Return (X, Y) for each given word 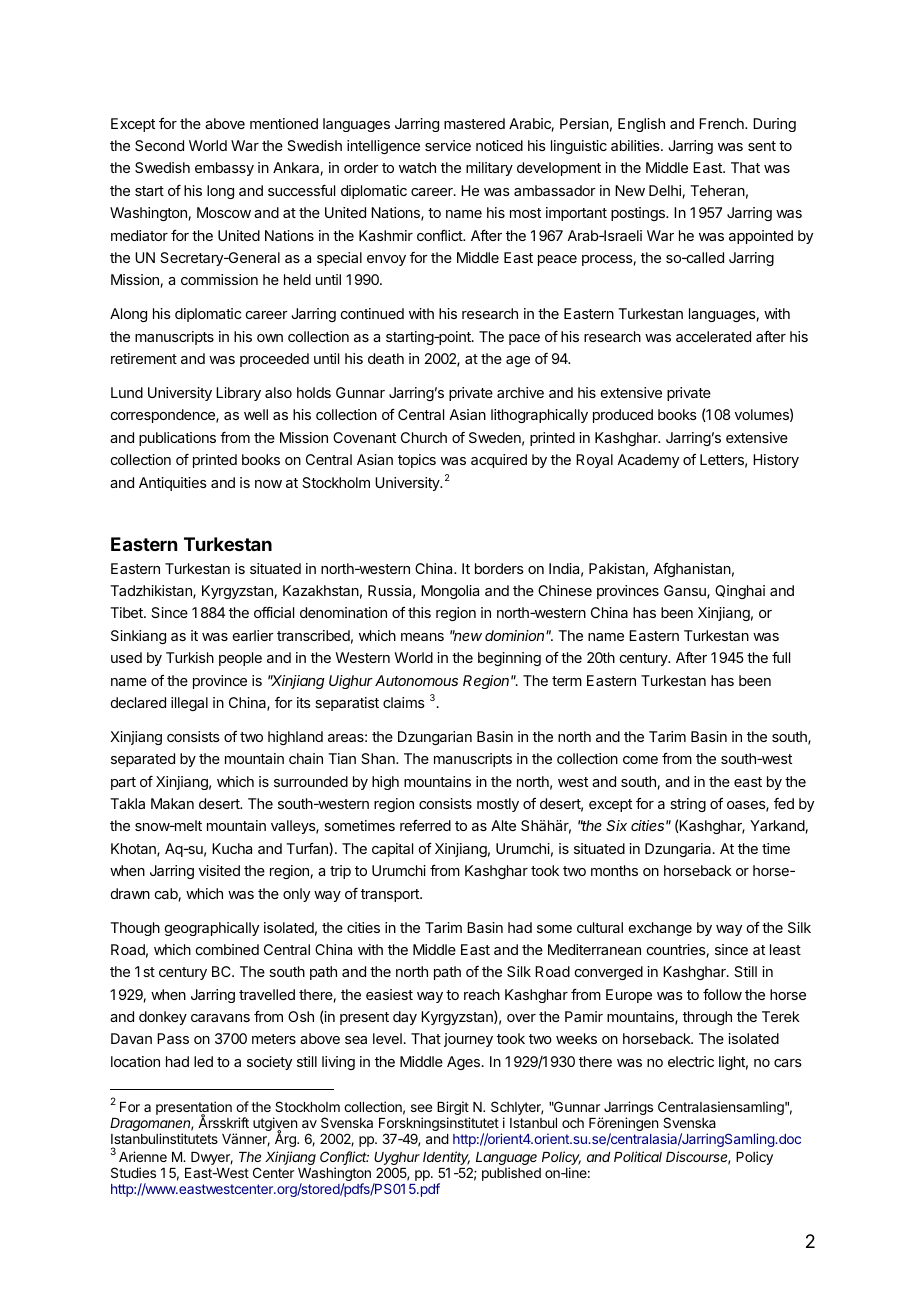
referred (425, 825)
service (448, 145)
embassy (224, 169)
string (688, 805)
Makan (172, 803)
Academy (648, 461)
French (722, 123)
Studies (133, 1172)
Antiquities (173, 484)
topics (417, 461)
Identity (446, 1158)
